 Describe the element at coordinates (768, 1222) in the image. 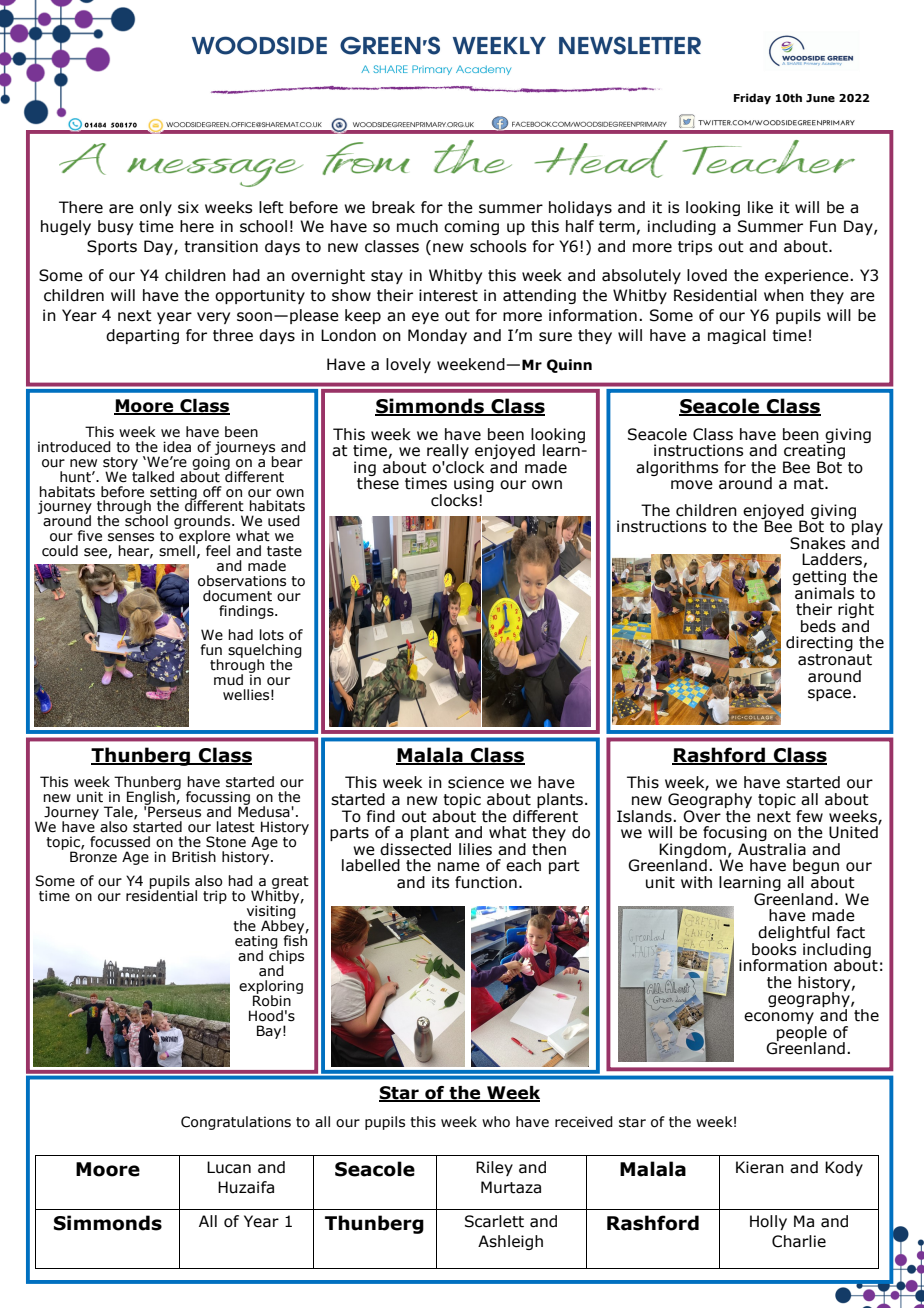

I see `Holly` at that location.
